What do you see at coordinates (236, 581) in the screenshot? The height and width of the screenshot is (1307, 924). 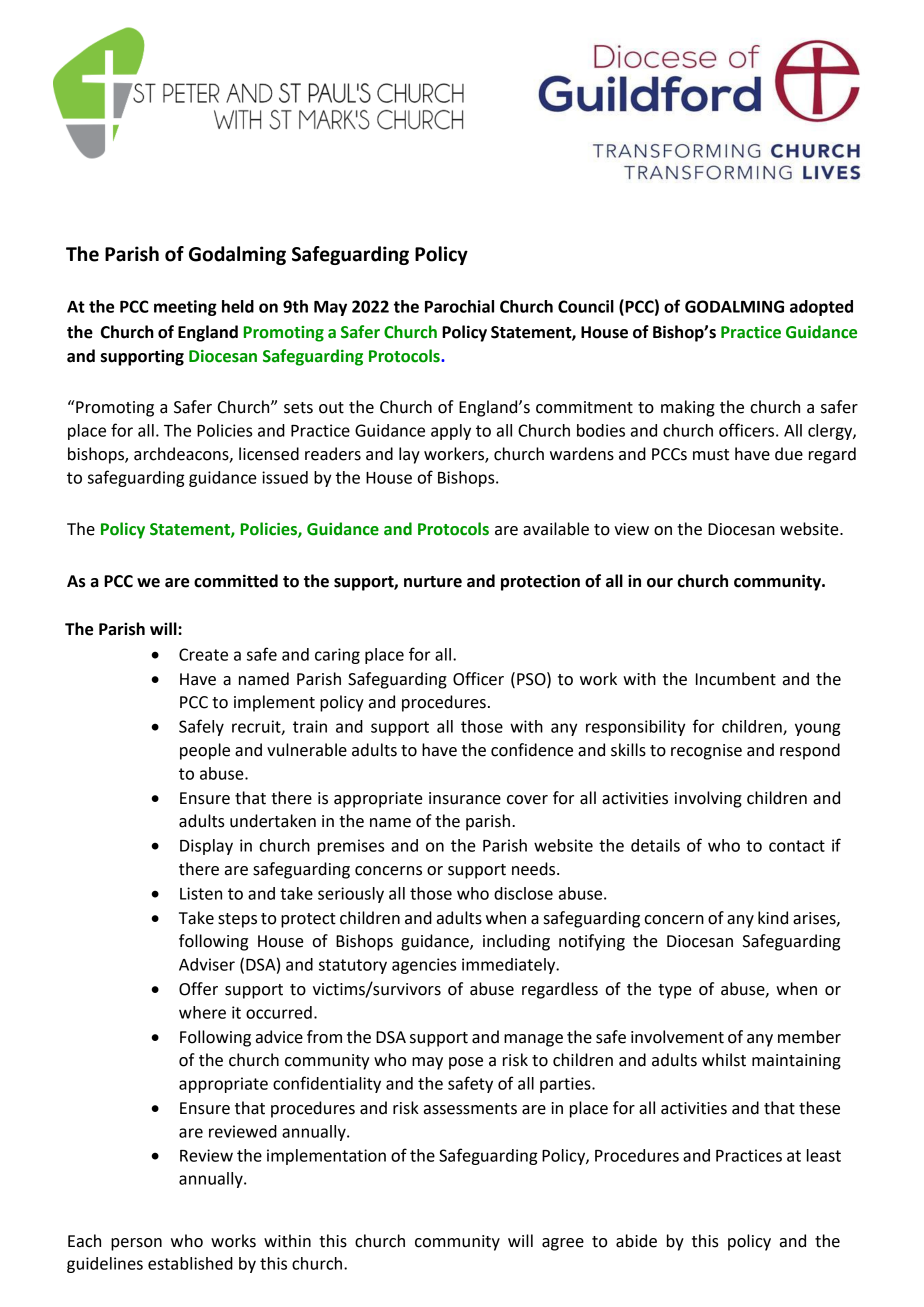 I see `committed` at bounding box center [236, 581].
